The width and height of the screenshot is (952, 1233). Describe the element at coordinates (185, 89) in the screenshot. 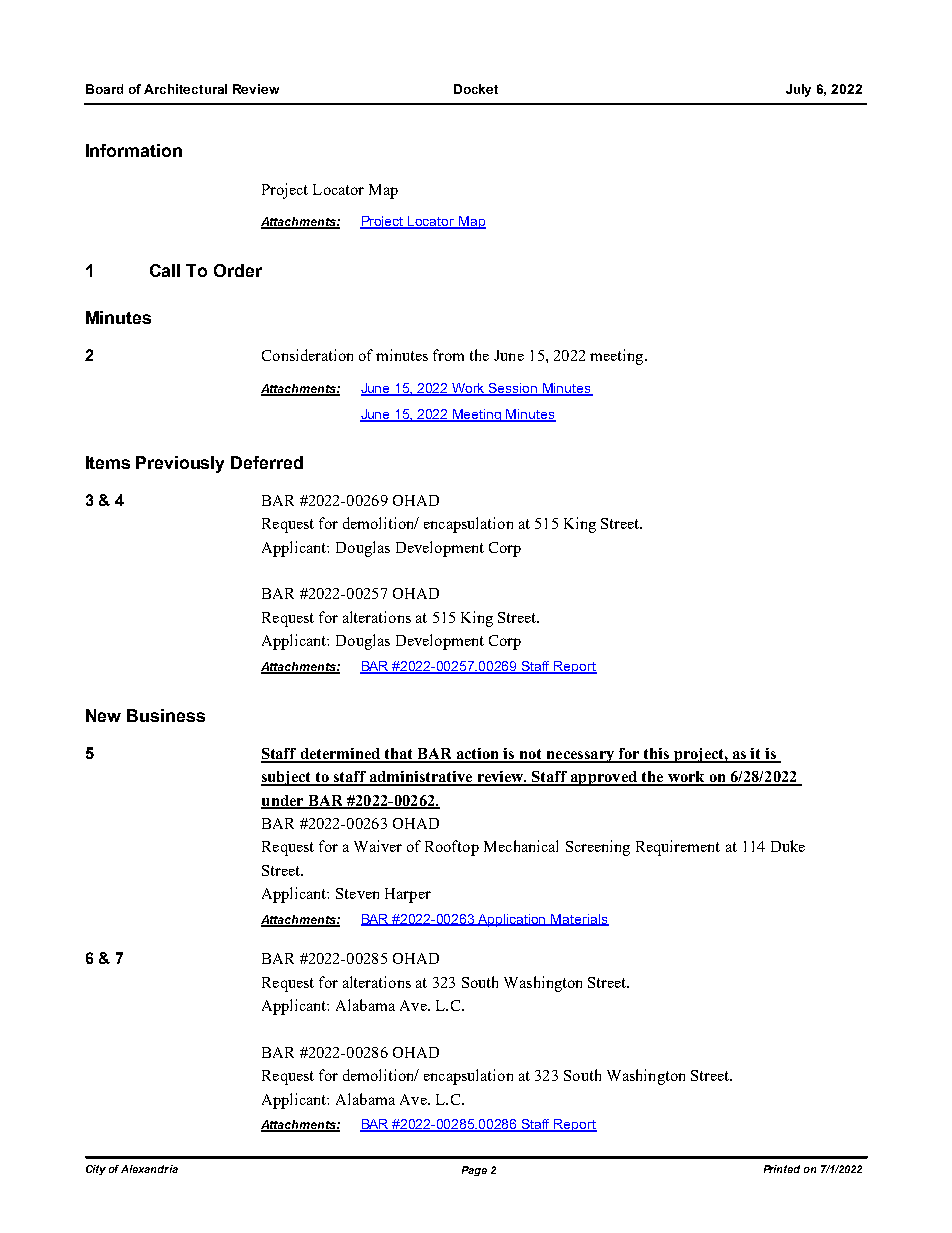

I see `Architectural` at that location.
